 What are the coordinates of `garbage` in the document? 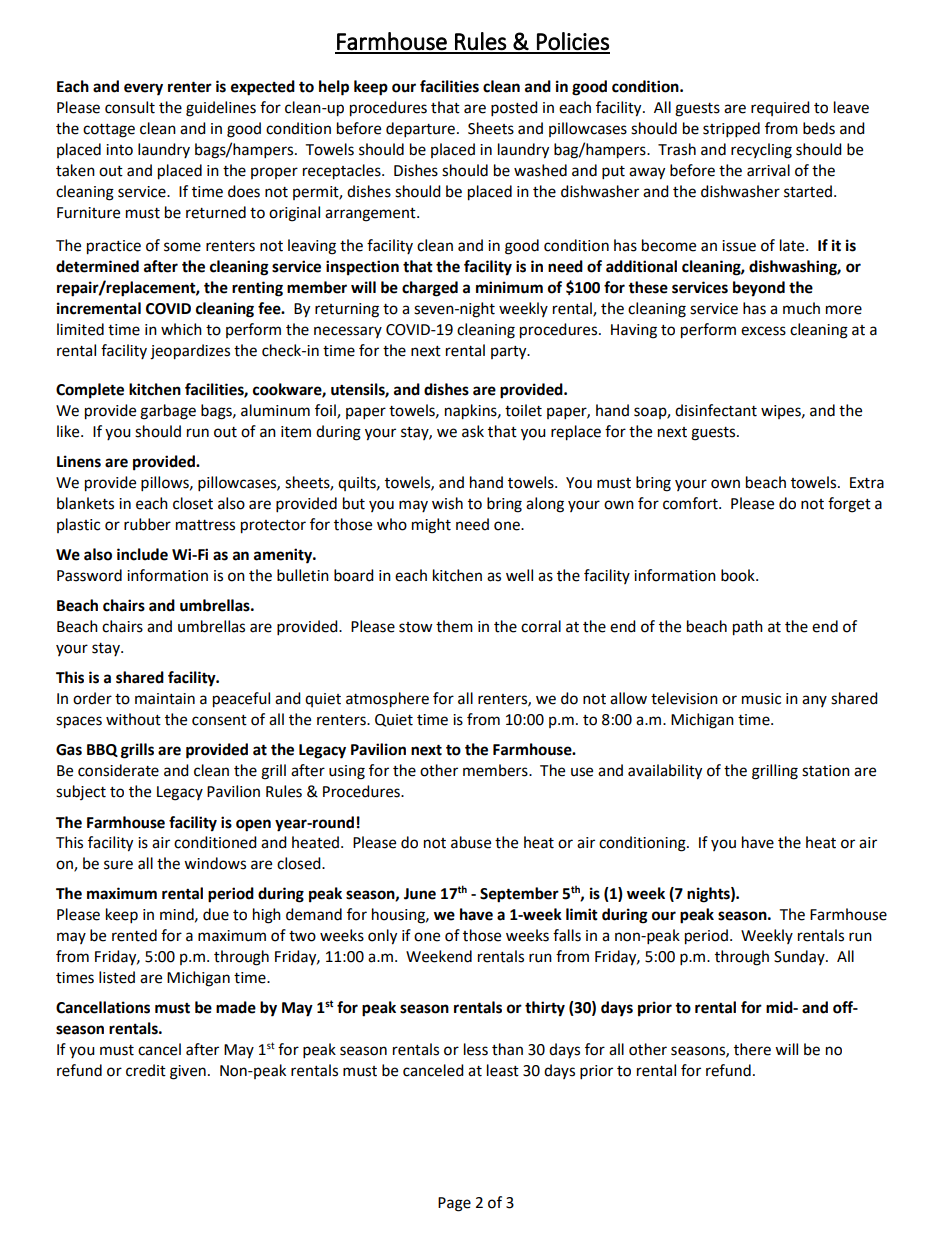 It's located at (168, 412).
